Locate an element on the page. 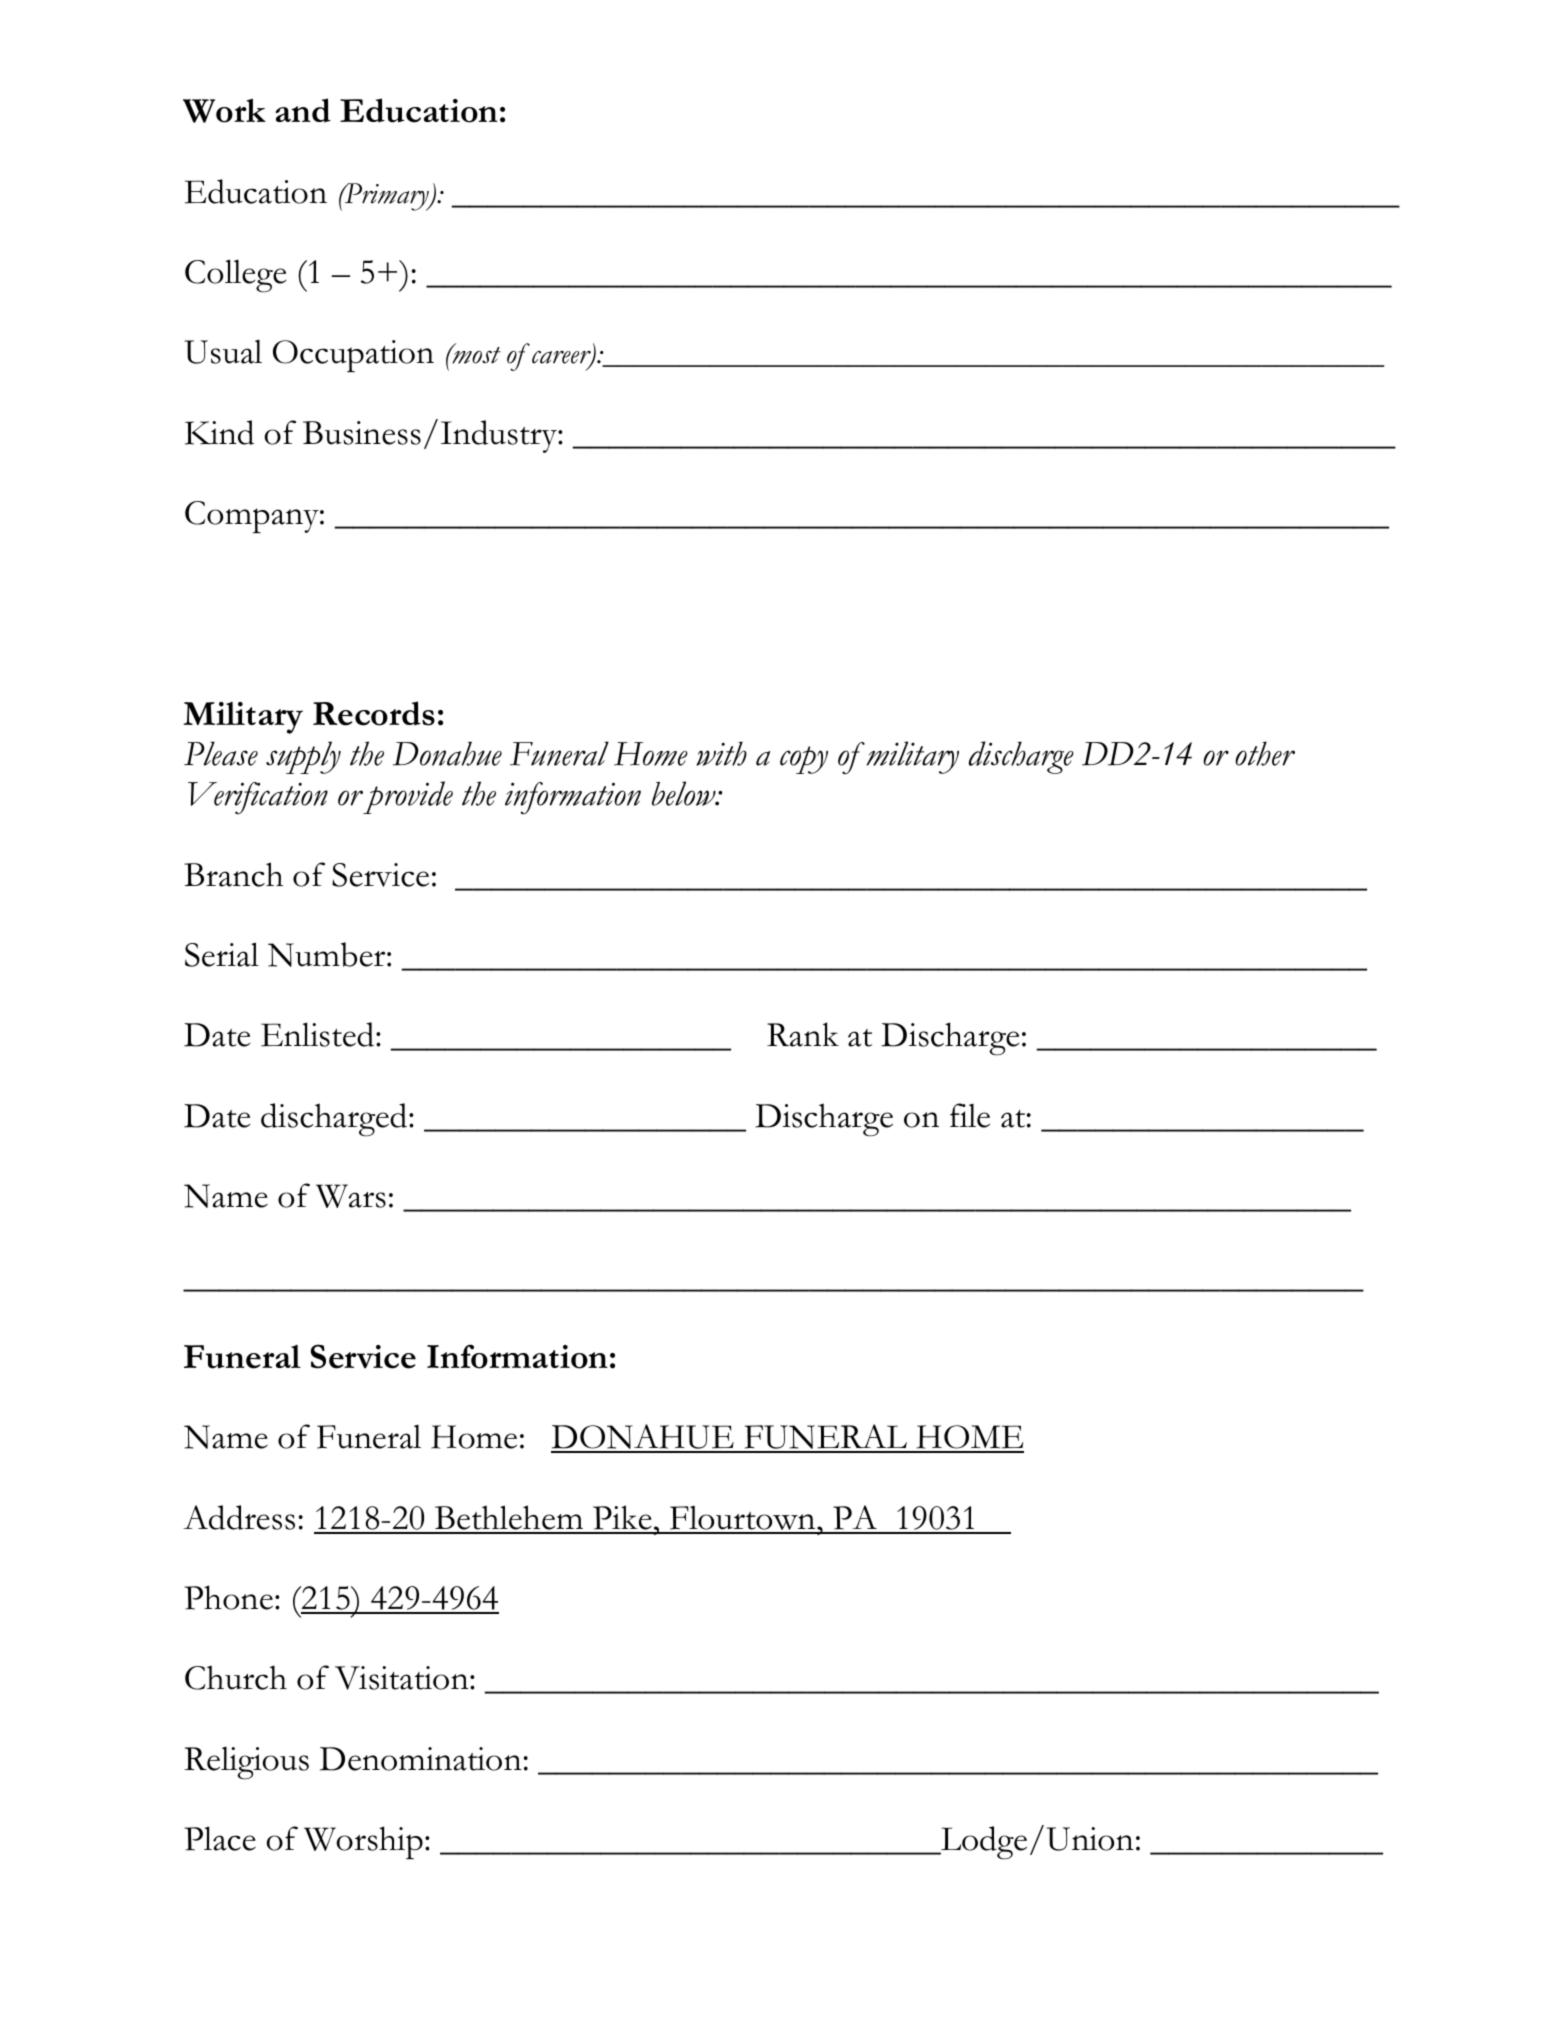  Denomination is located at coordinates (421, 1759).
